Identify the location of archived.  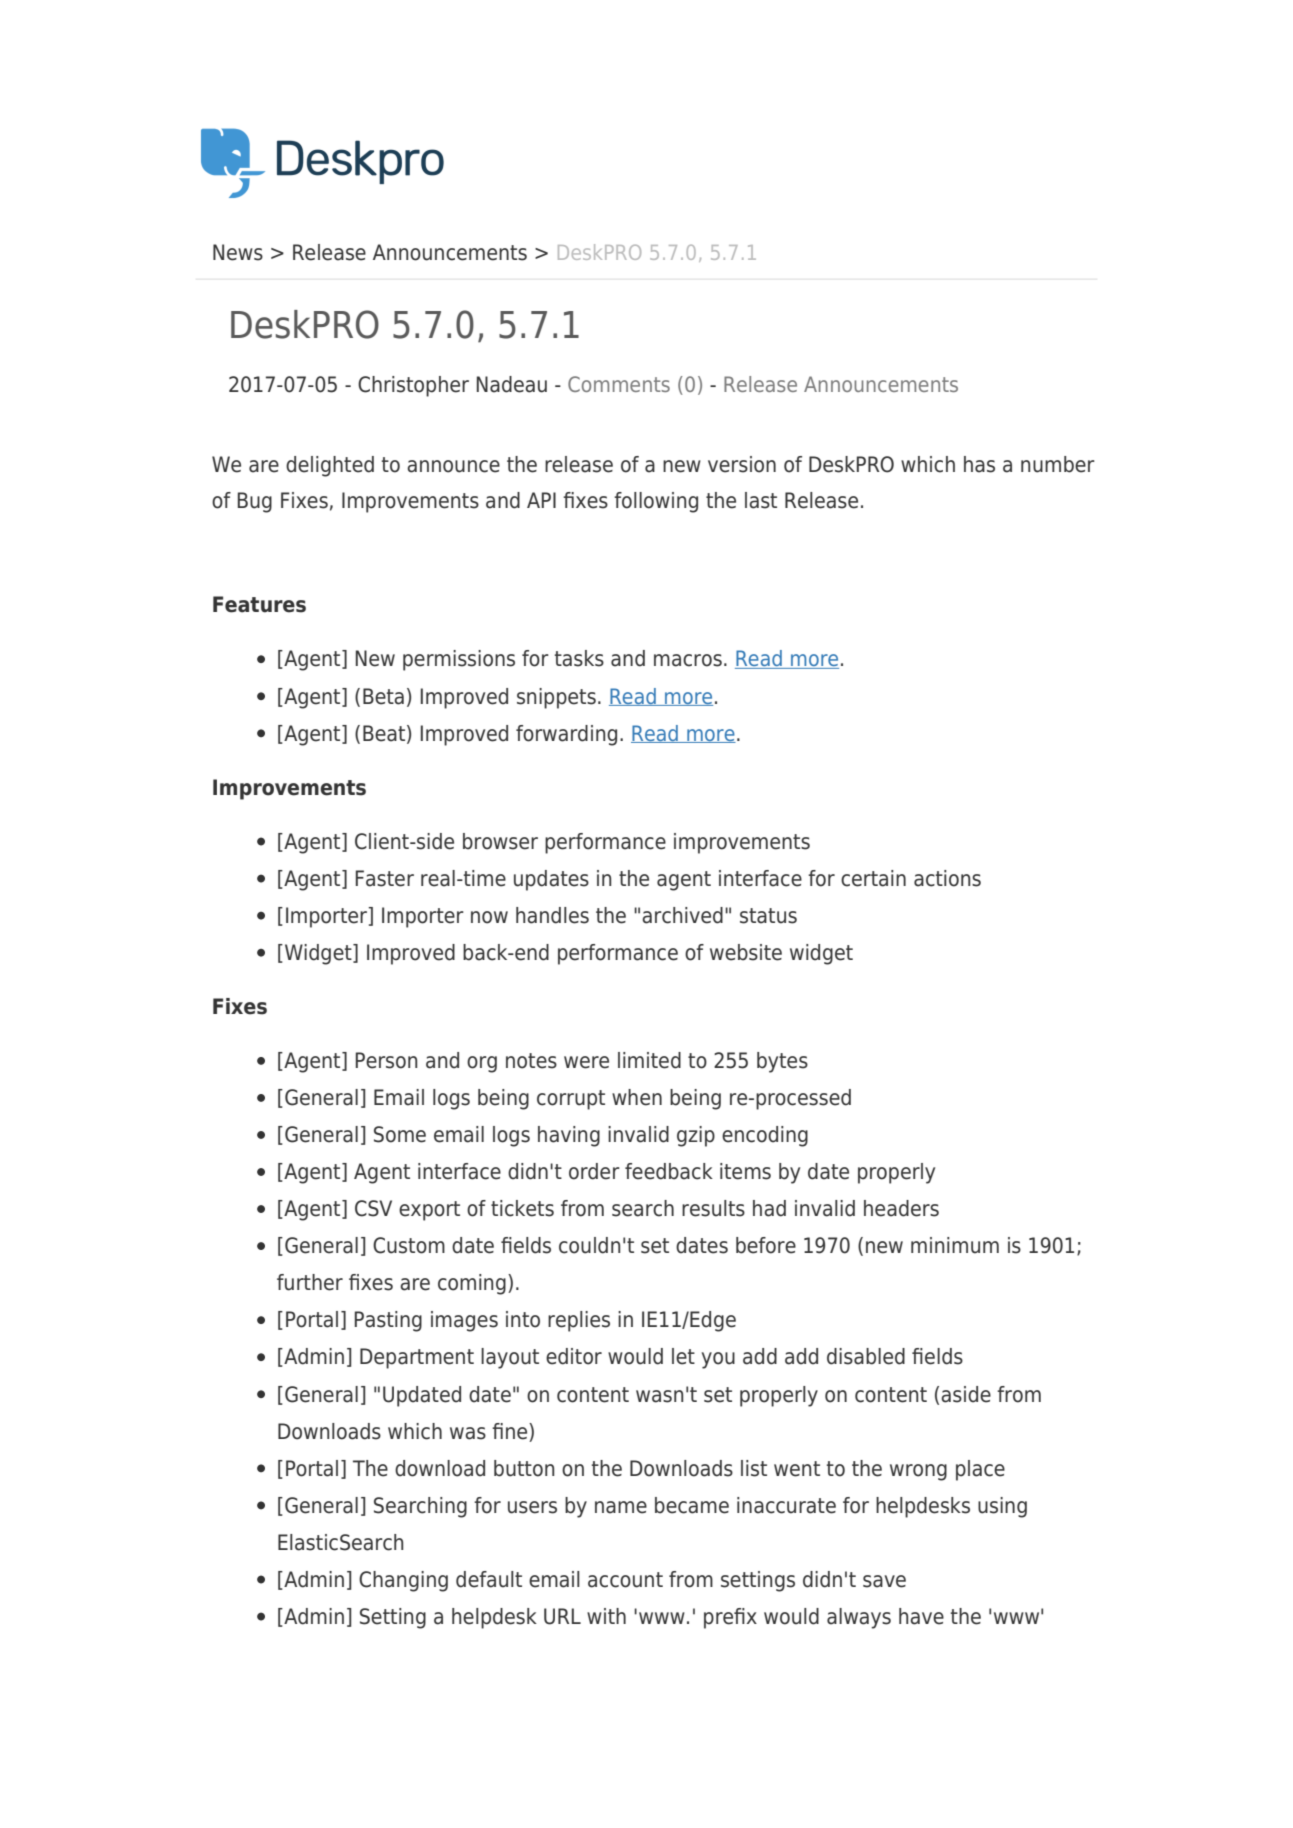
(682, 915).
